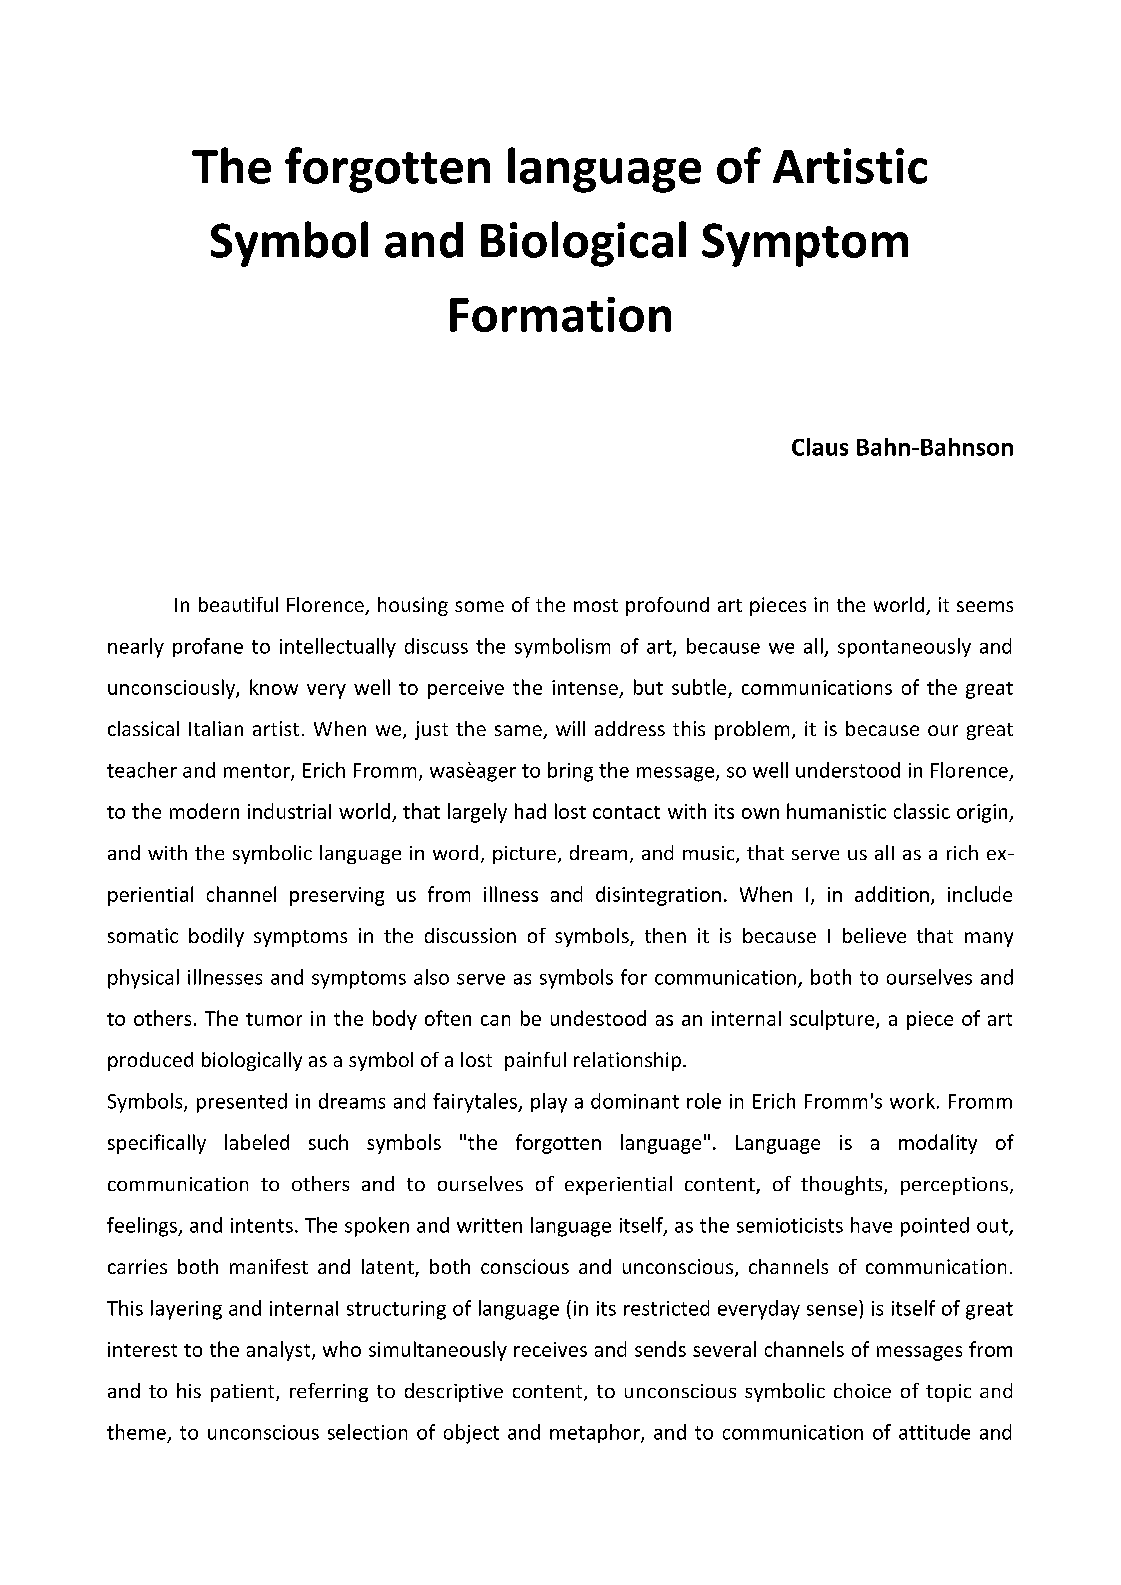 The width and height of the screenshot is (1121, 1585). What do you see at coordinates (257, 1142) in the screenshot?
I see `labeled` at bounding box center [257, 1142].
